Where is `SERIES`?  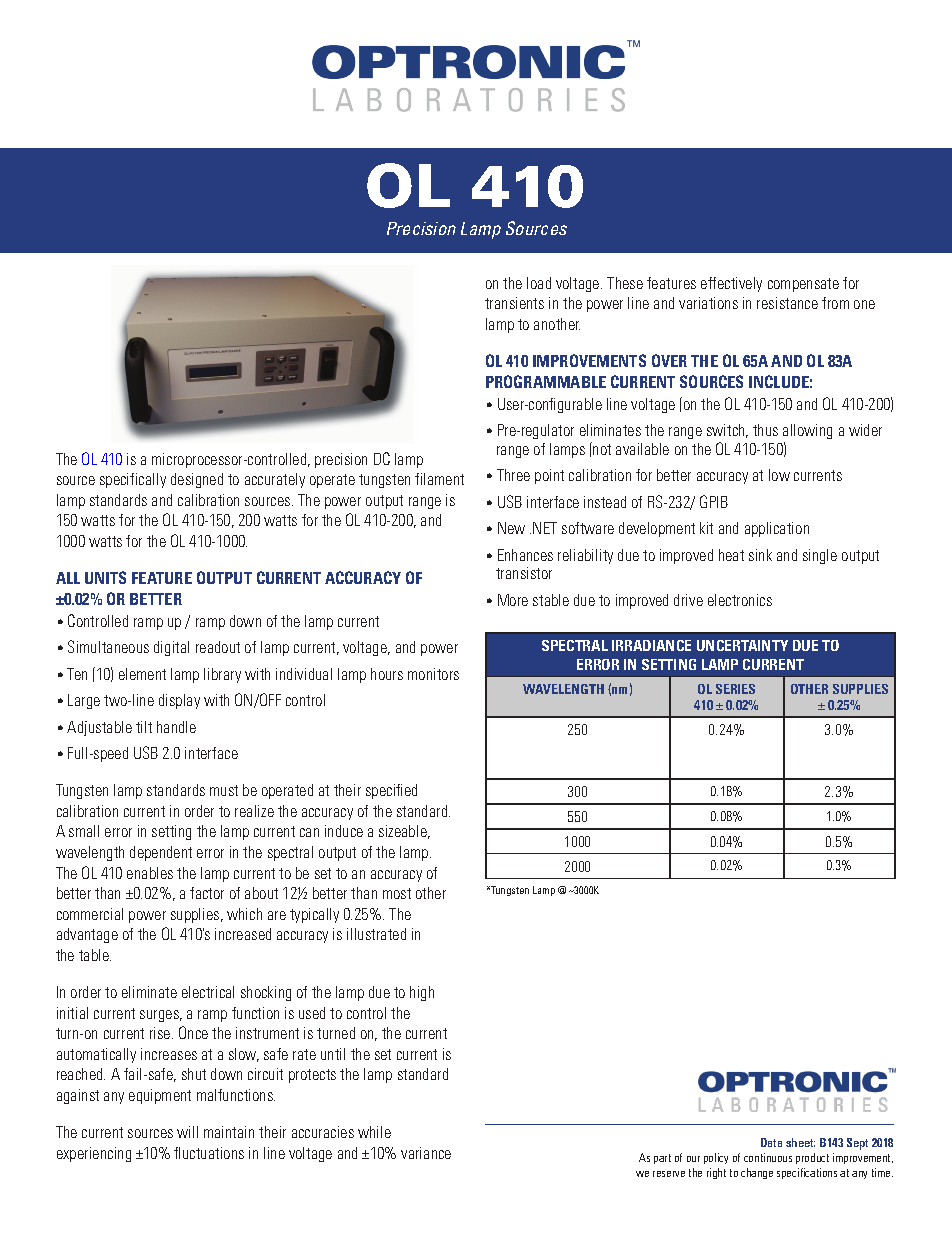
SERIES is located at coordinates (735, 689).
